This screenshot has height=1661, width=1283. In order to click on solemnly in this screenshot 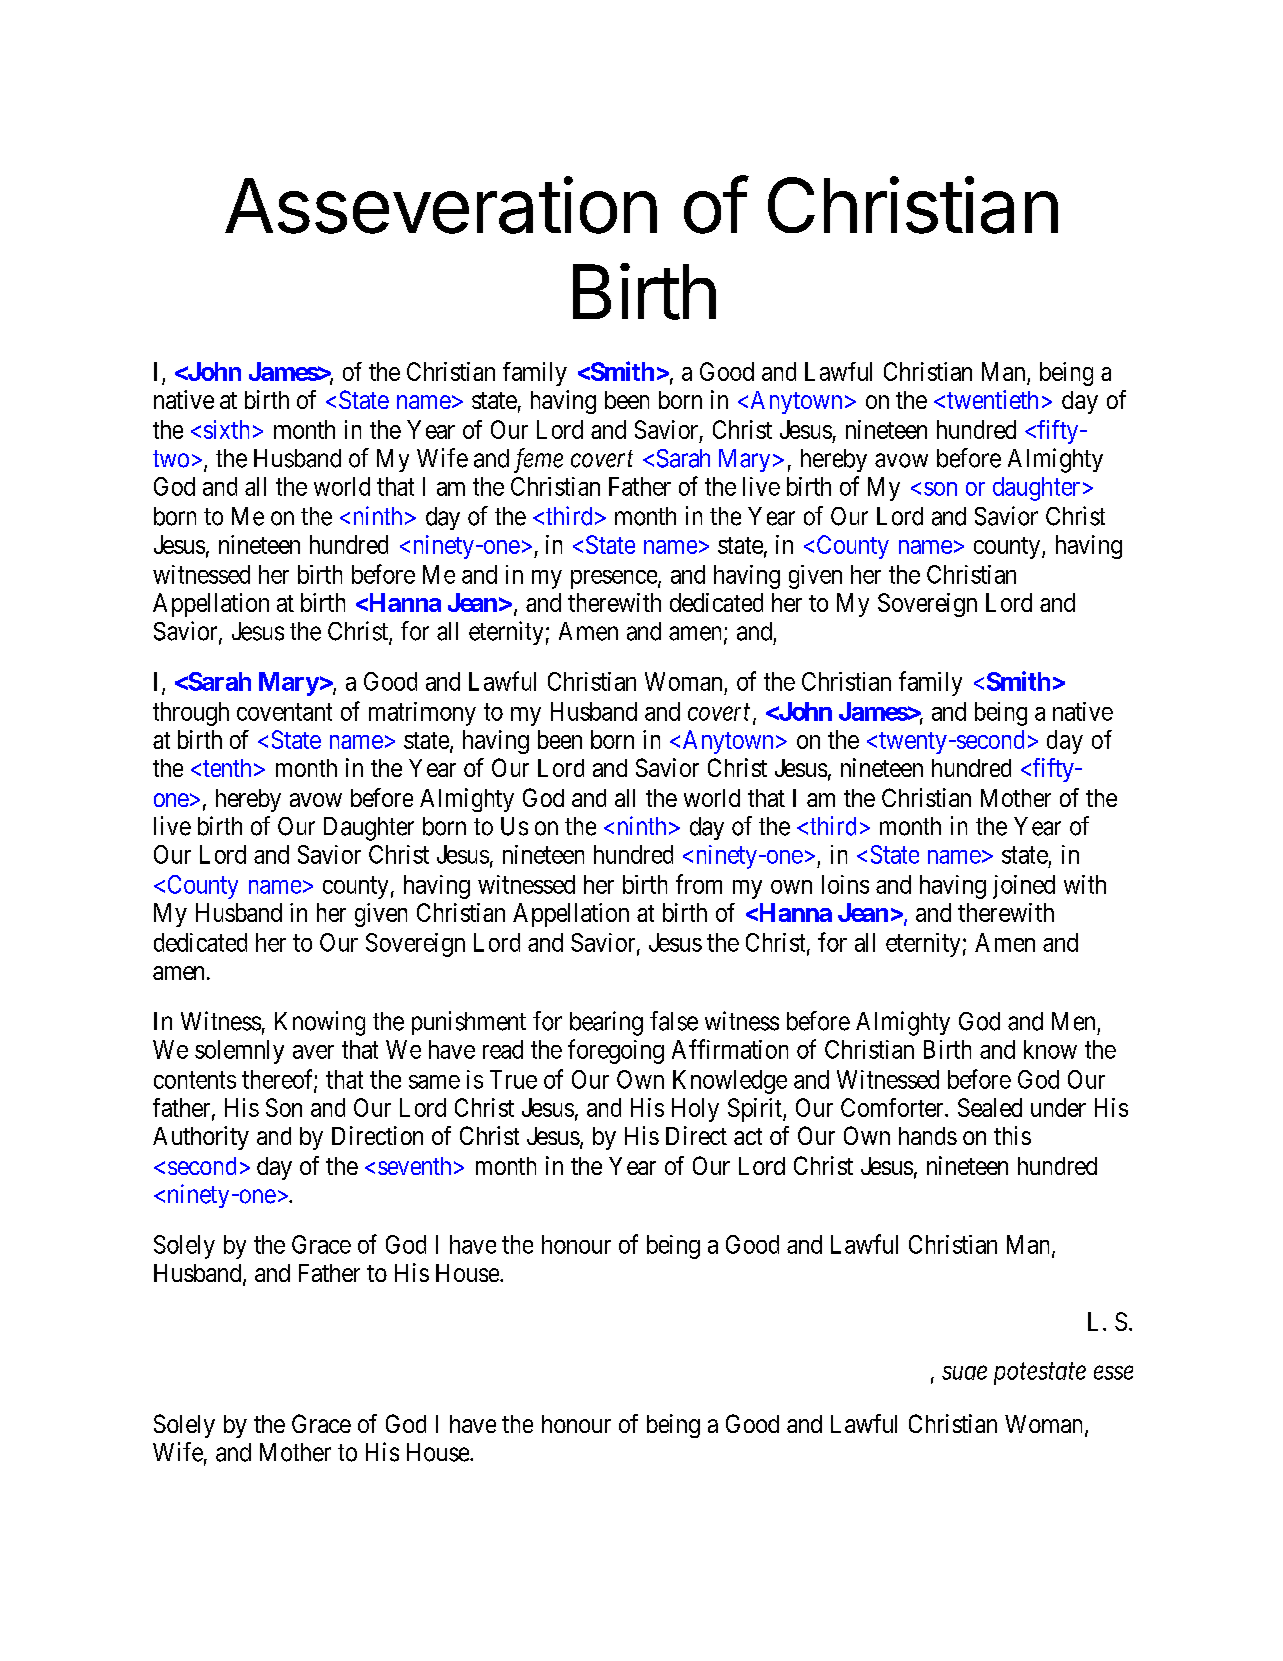, I will do `click(239, 1052)`.
